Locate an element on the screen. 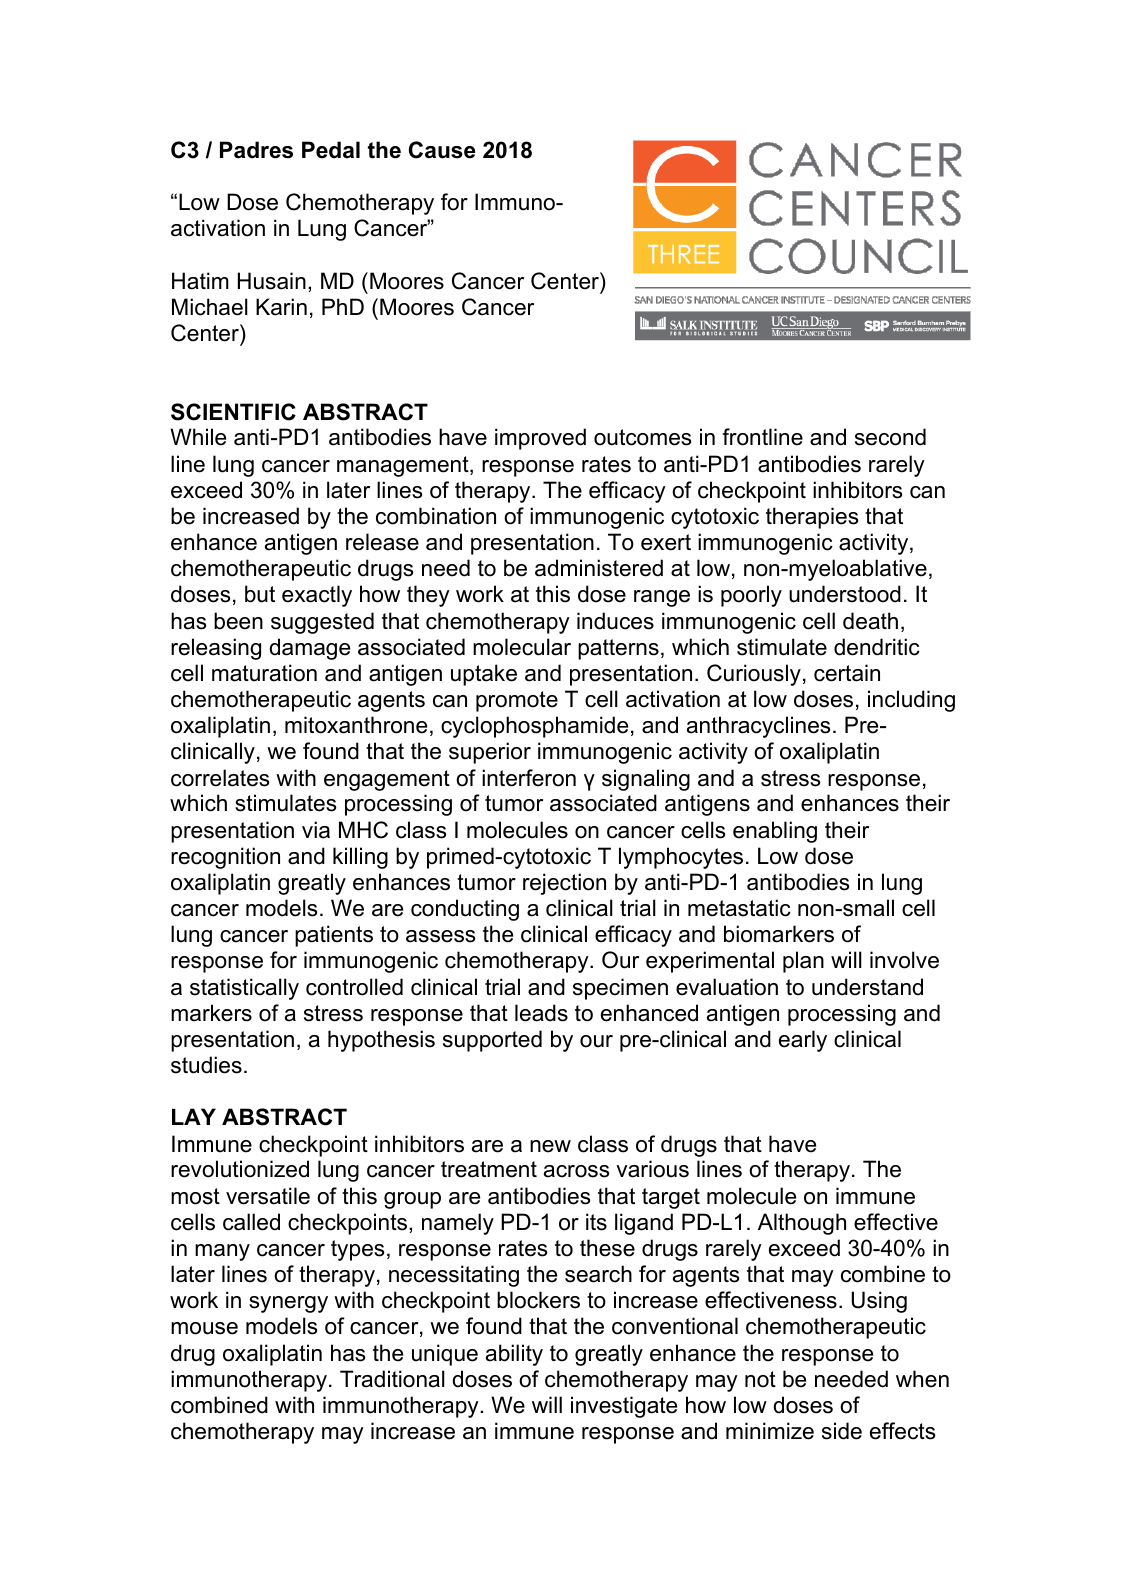 The image size is (1127, 1595). Padres is located at coordinates (256, 150).
